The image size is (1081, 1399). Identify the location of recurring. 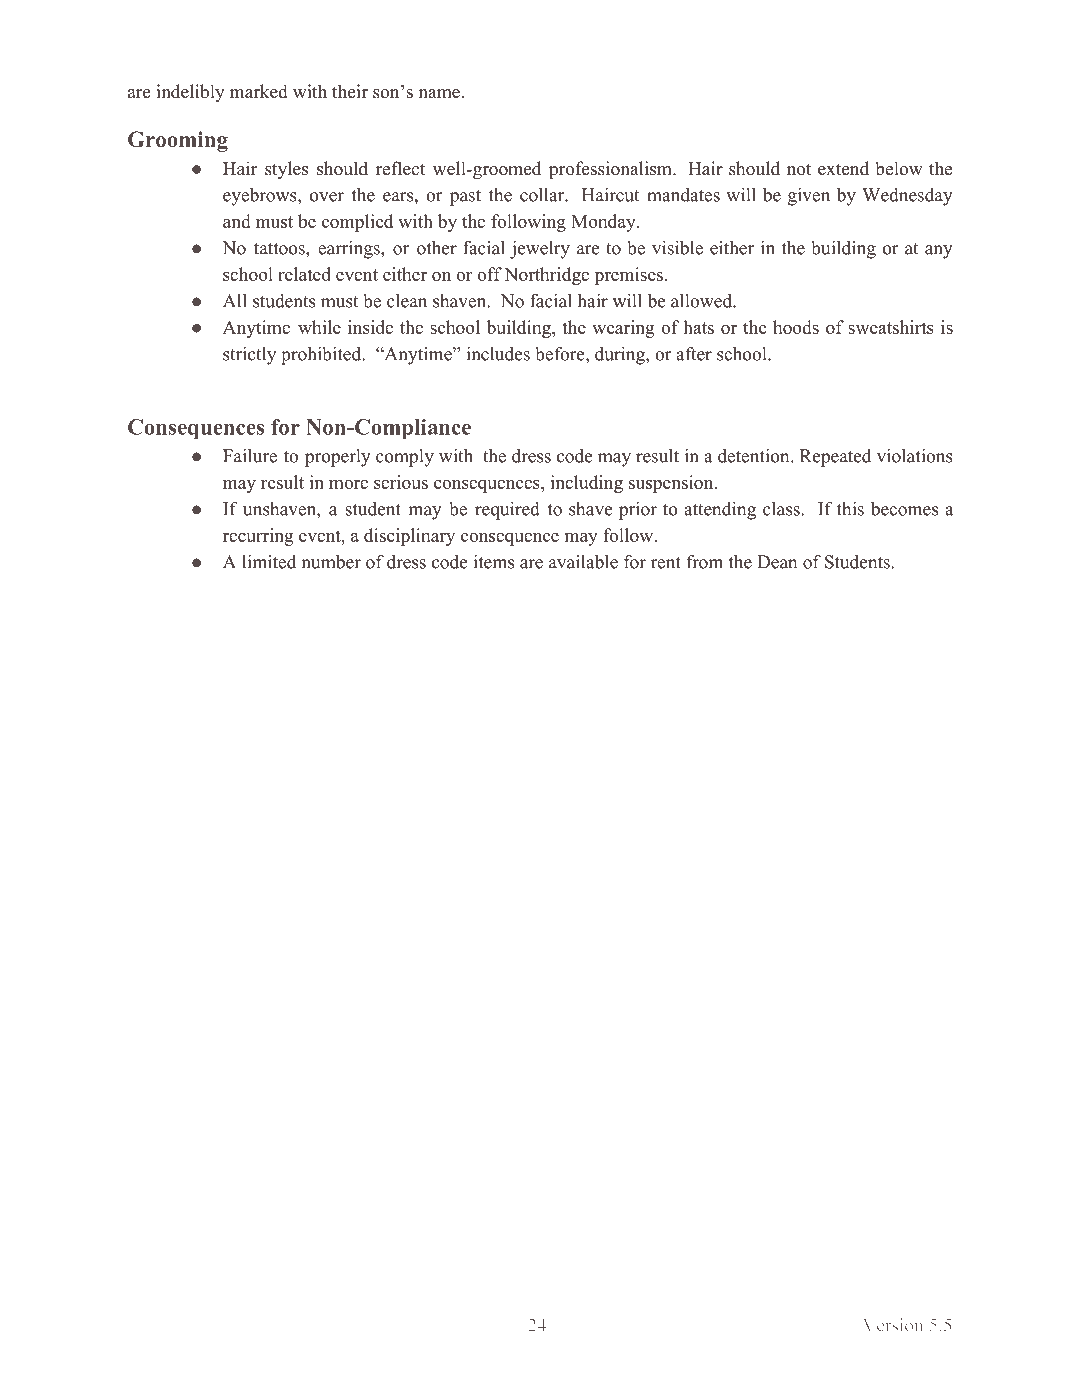
(258, 537).
